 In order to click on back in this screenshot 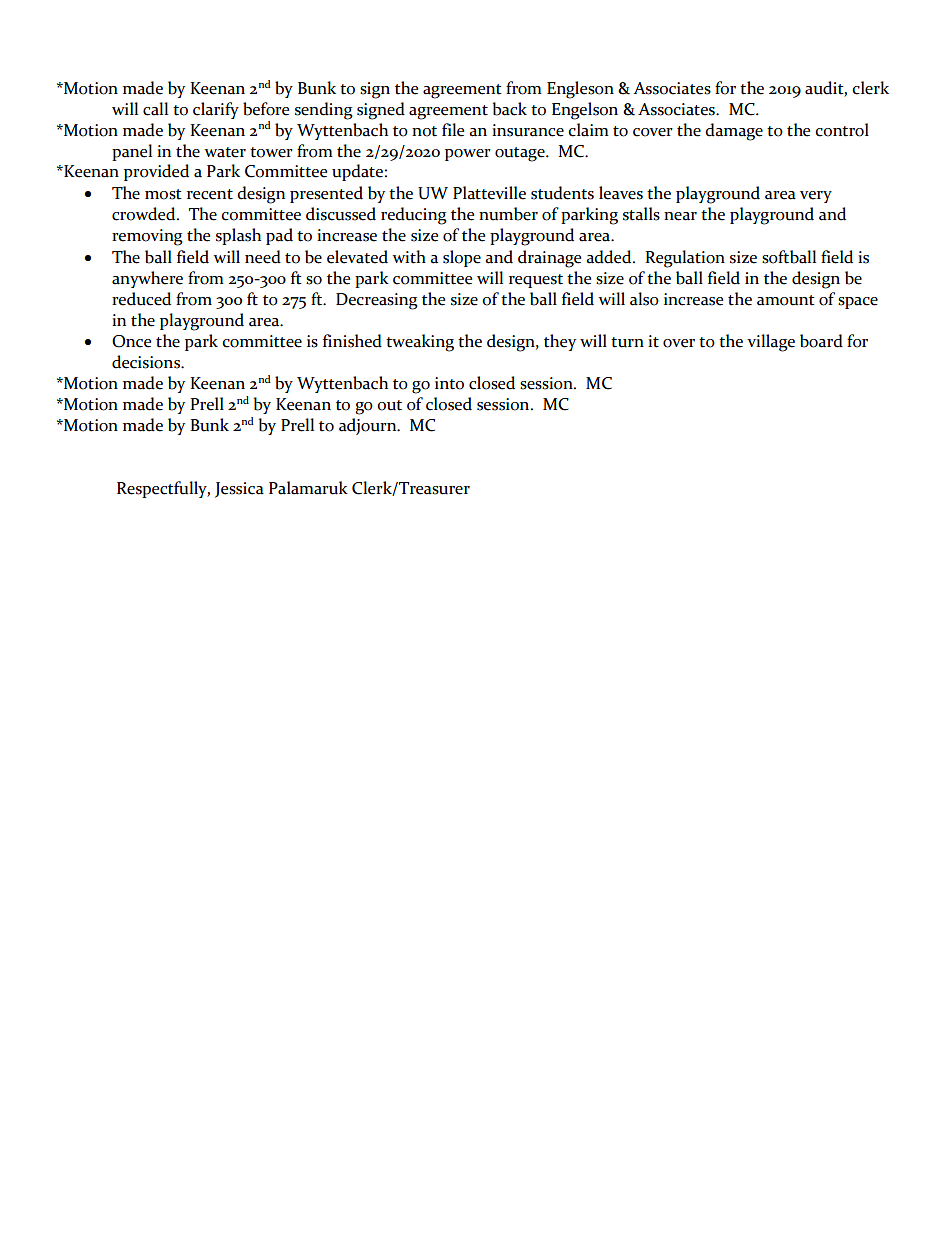, I will do `click(510, 109)`.
